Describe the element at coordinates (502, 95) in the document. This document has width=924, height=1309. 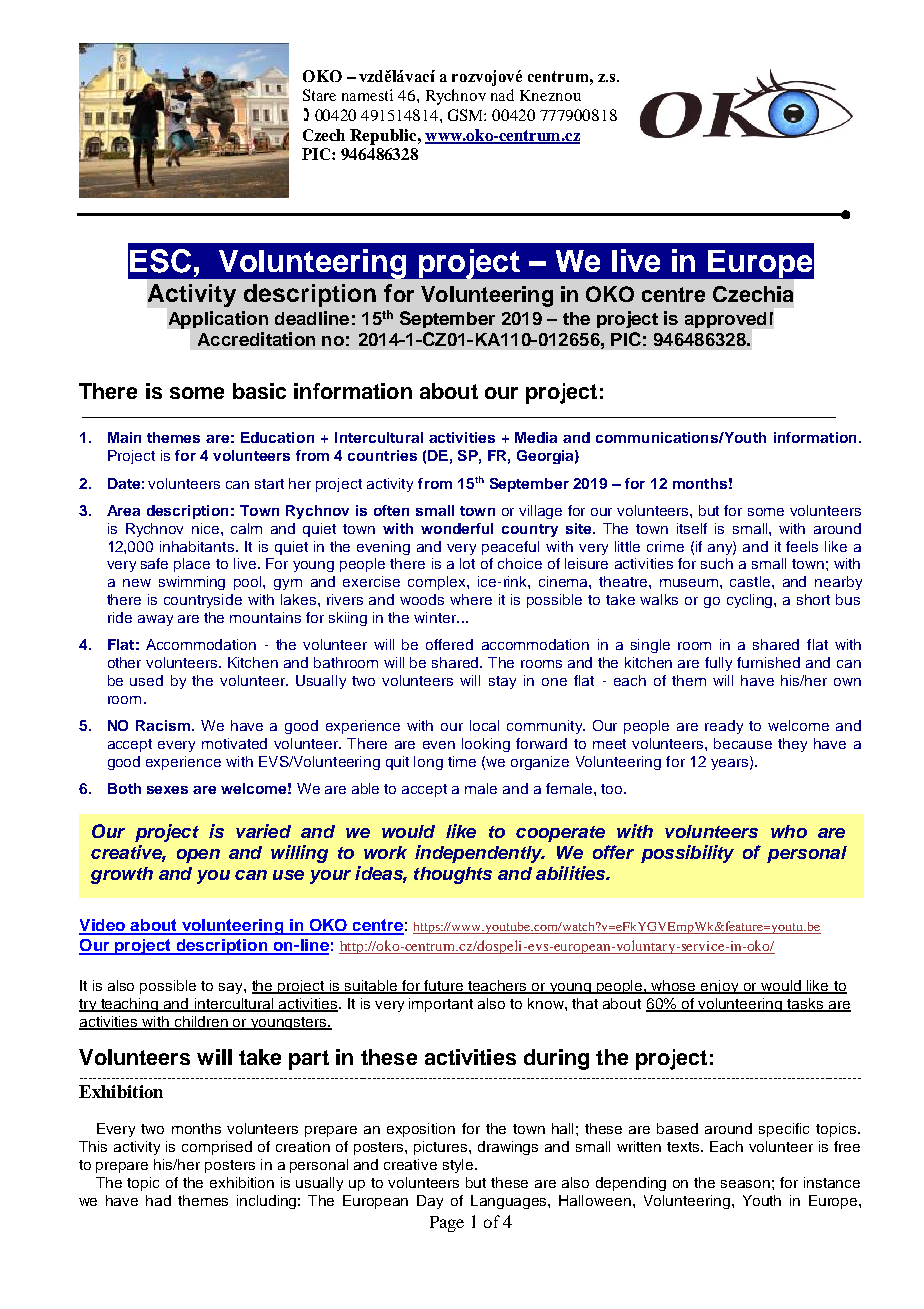
I see `nad` at that location.
